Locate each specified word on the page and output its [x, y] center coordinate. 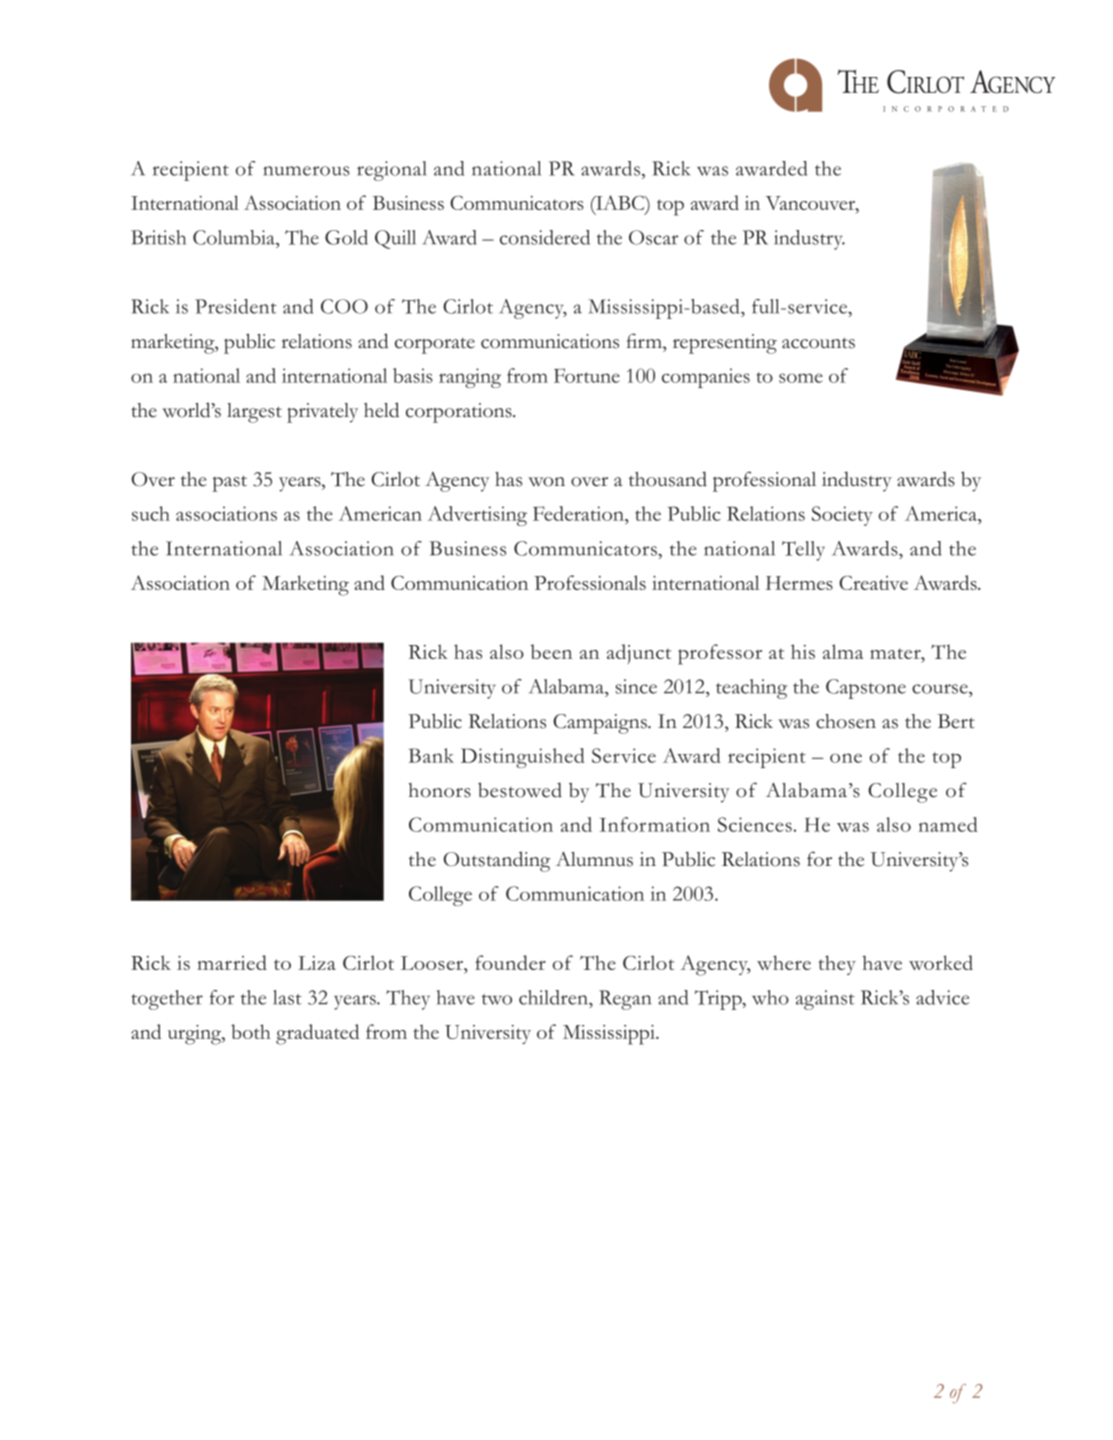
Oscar [653, 237]
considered [545, 237]
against [825, 1000]
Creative [873, 583]
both [251, 1031]
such [151, 513]
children [554, 997]
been [551, 651]
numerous [306, 171]
